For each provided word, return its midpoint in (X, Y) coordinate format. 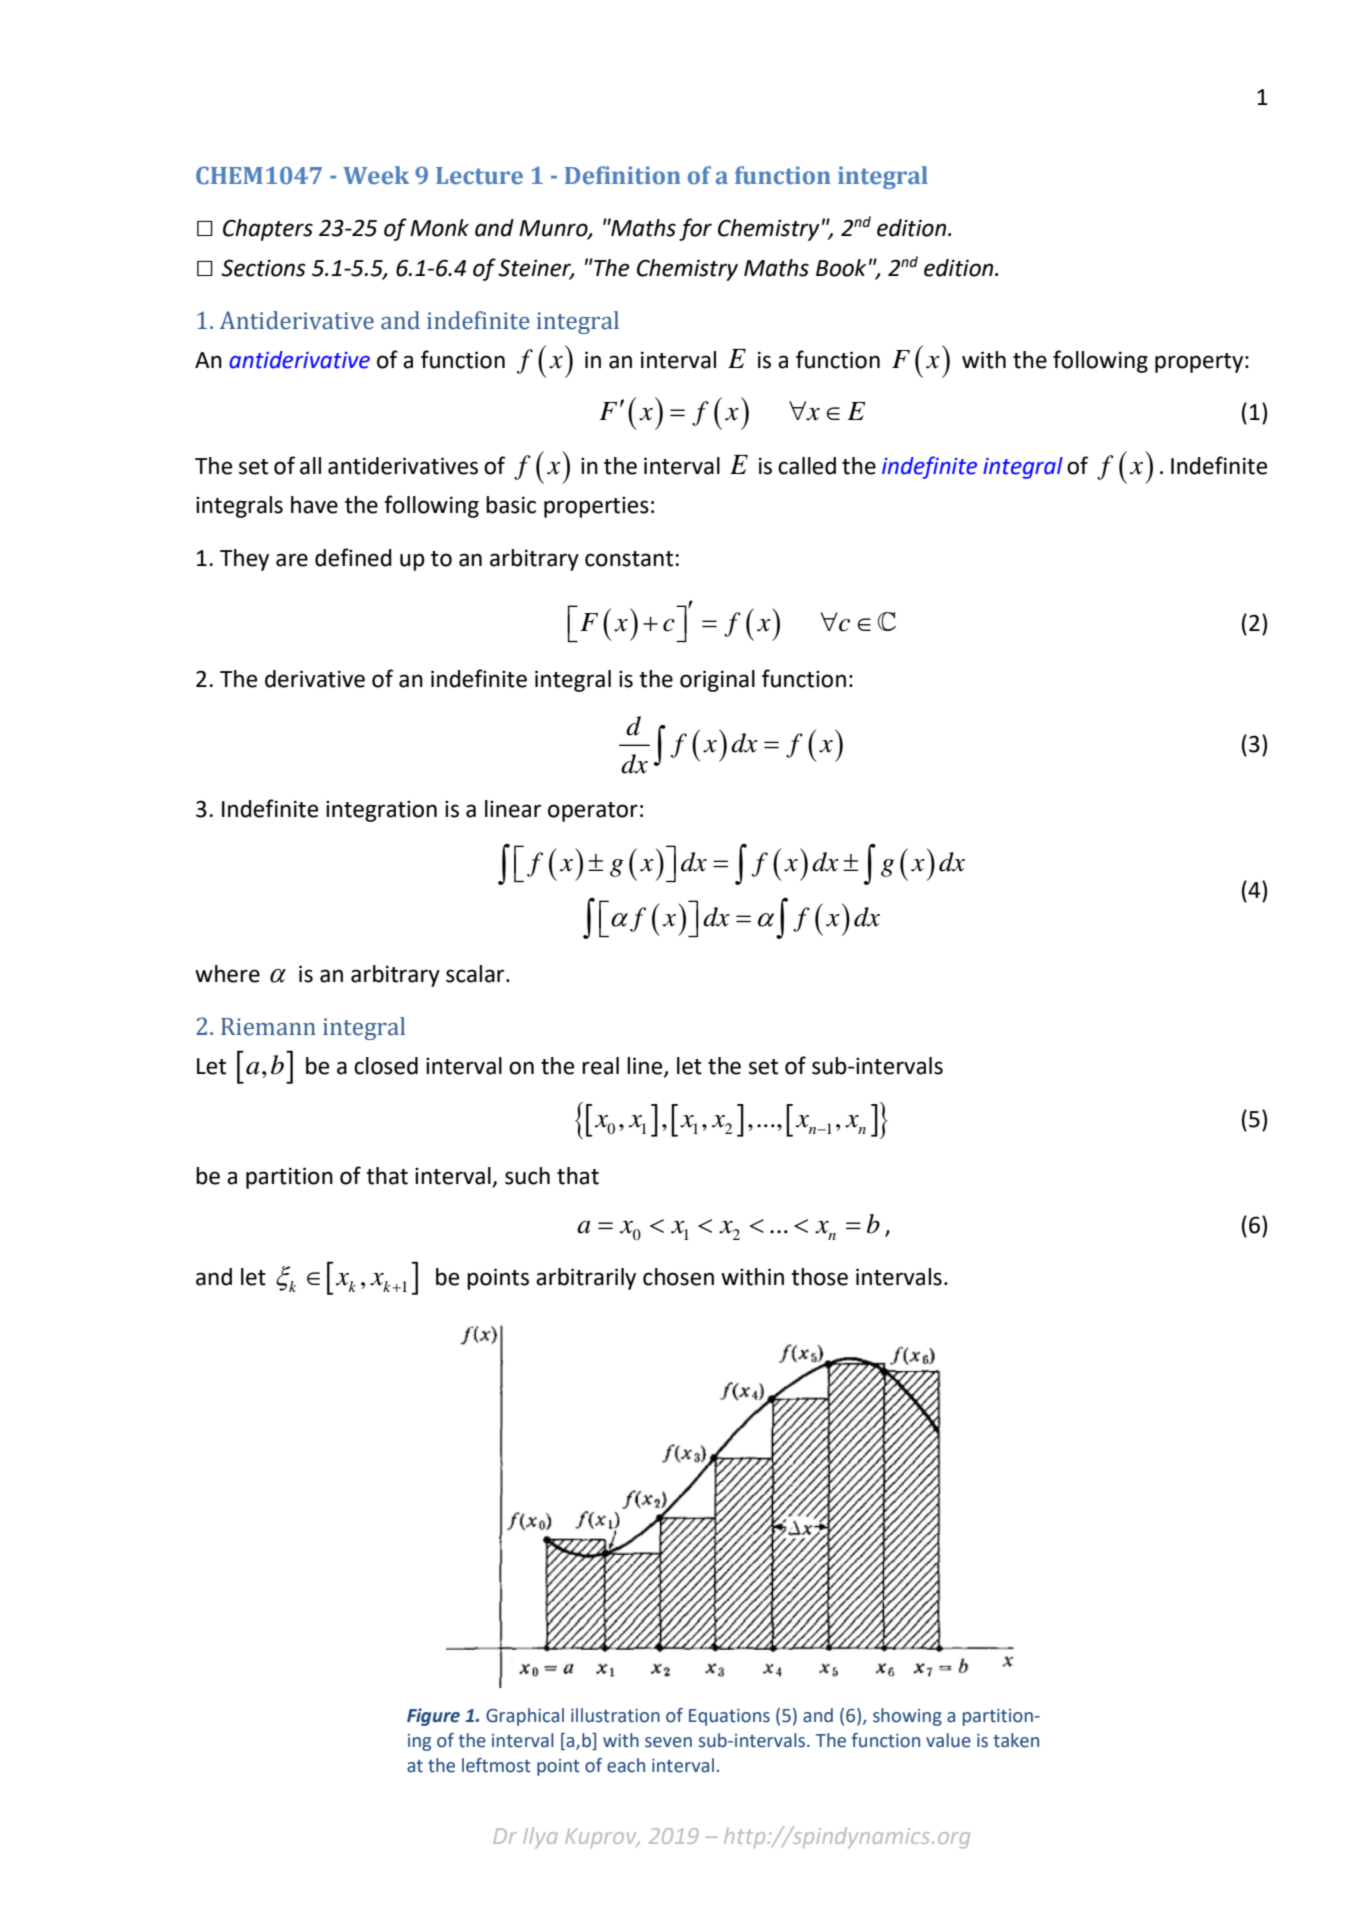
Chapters (268, 230)
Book (841, 268)
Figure (433, 1717)
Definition (623, 175)
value (948, 1740)
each (626, 1765)
